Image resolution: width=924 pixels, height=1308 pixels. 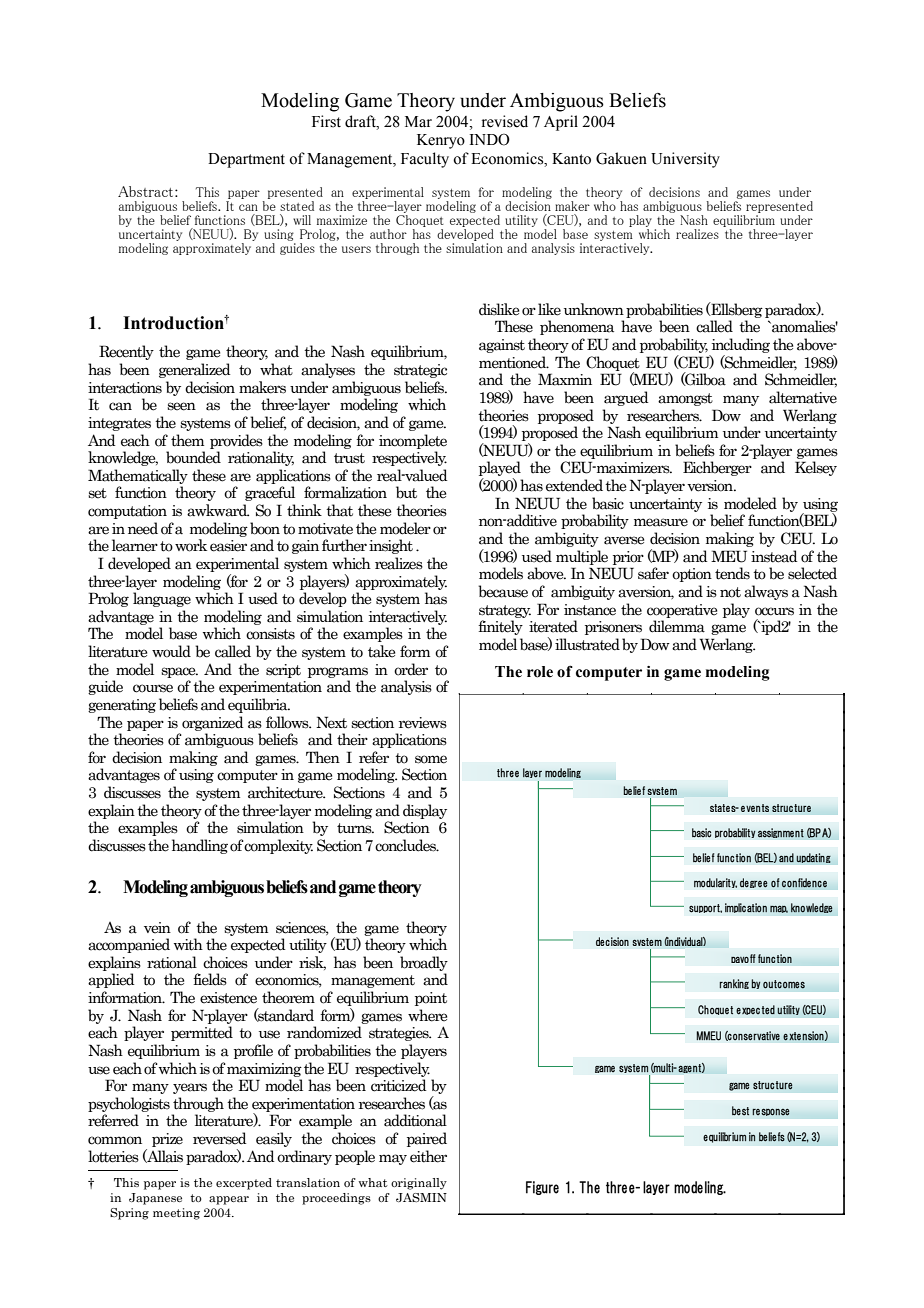 What do you see at coordinates (181, 406) in the screenshot?
I see `seen` at bounding box center [181, 406].
